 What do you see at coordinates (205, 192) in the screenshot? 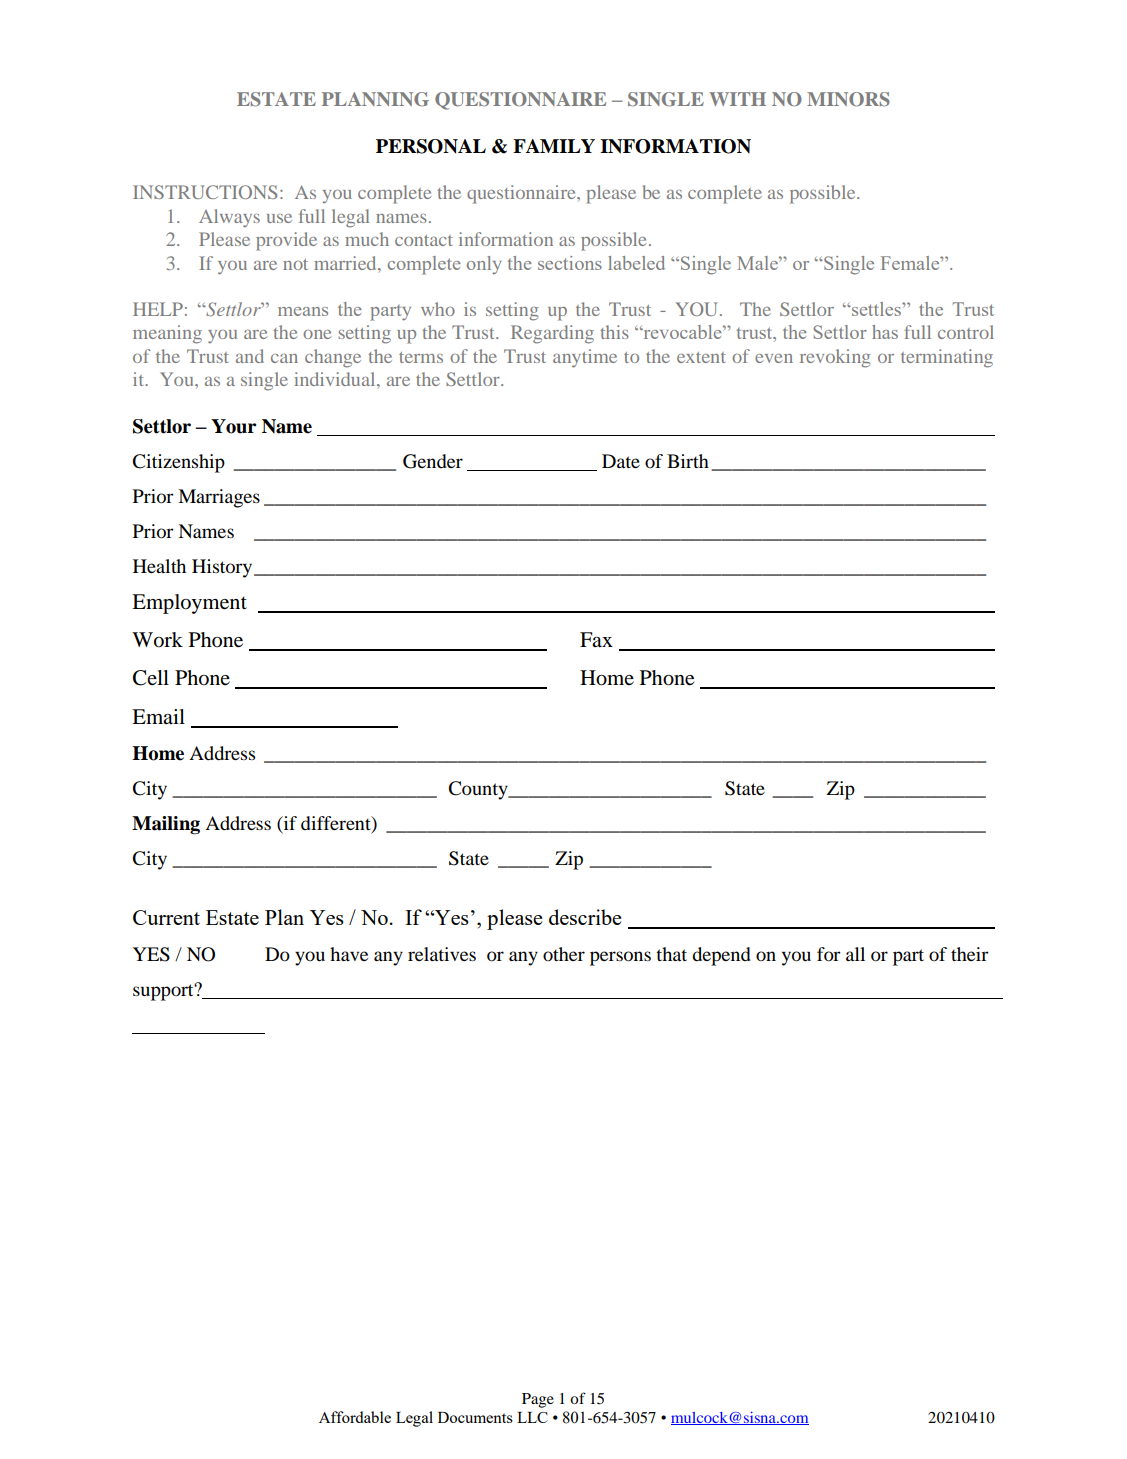
I see `INSTRUCTIONS` at bounding box center [205, 192].
